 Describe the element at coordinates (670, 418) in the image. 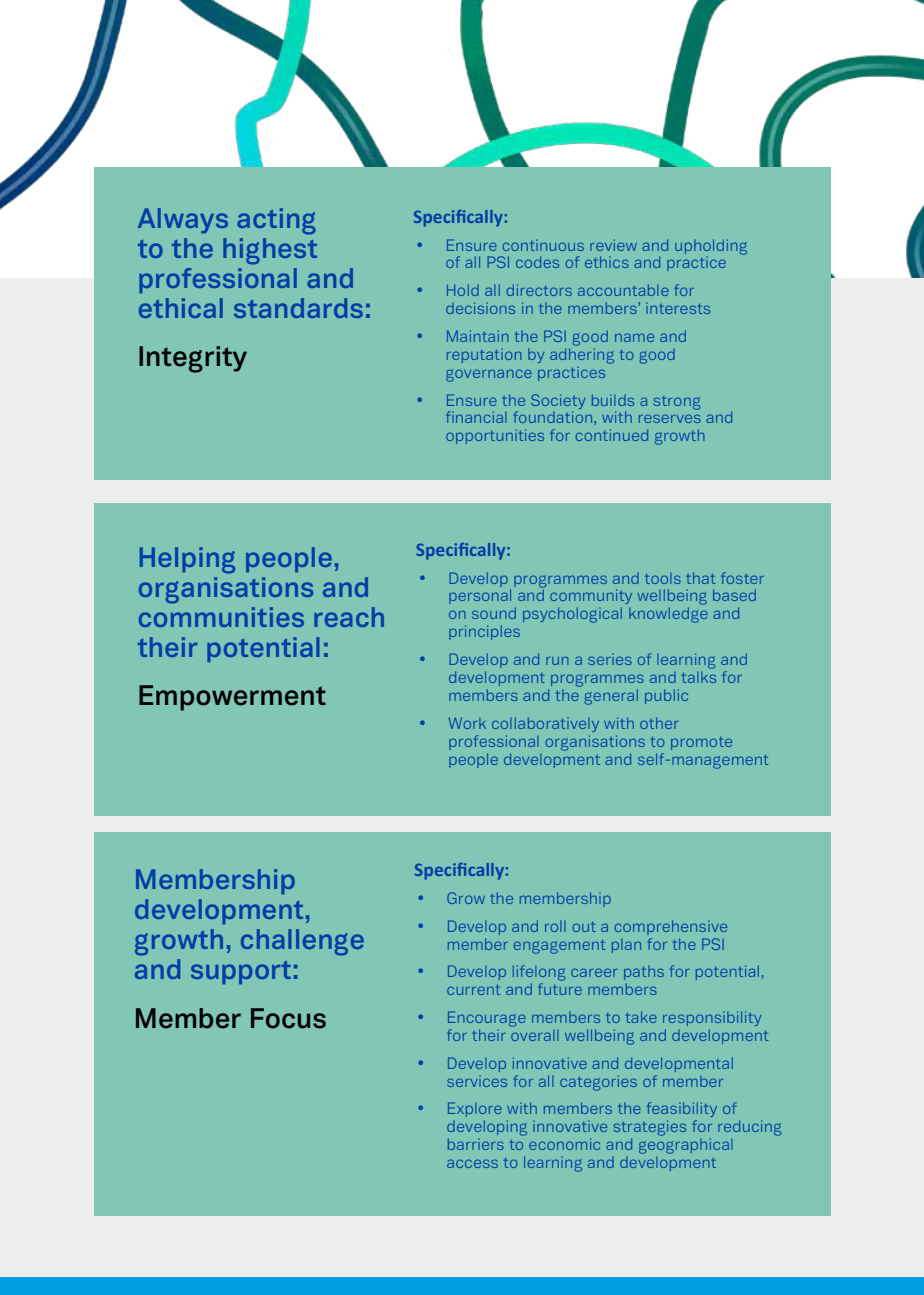

I see `reserves` at that location.
